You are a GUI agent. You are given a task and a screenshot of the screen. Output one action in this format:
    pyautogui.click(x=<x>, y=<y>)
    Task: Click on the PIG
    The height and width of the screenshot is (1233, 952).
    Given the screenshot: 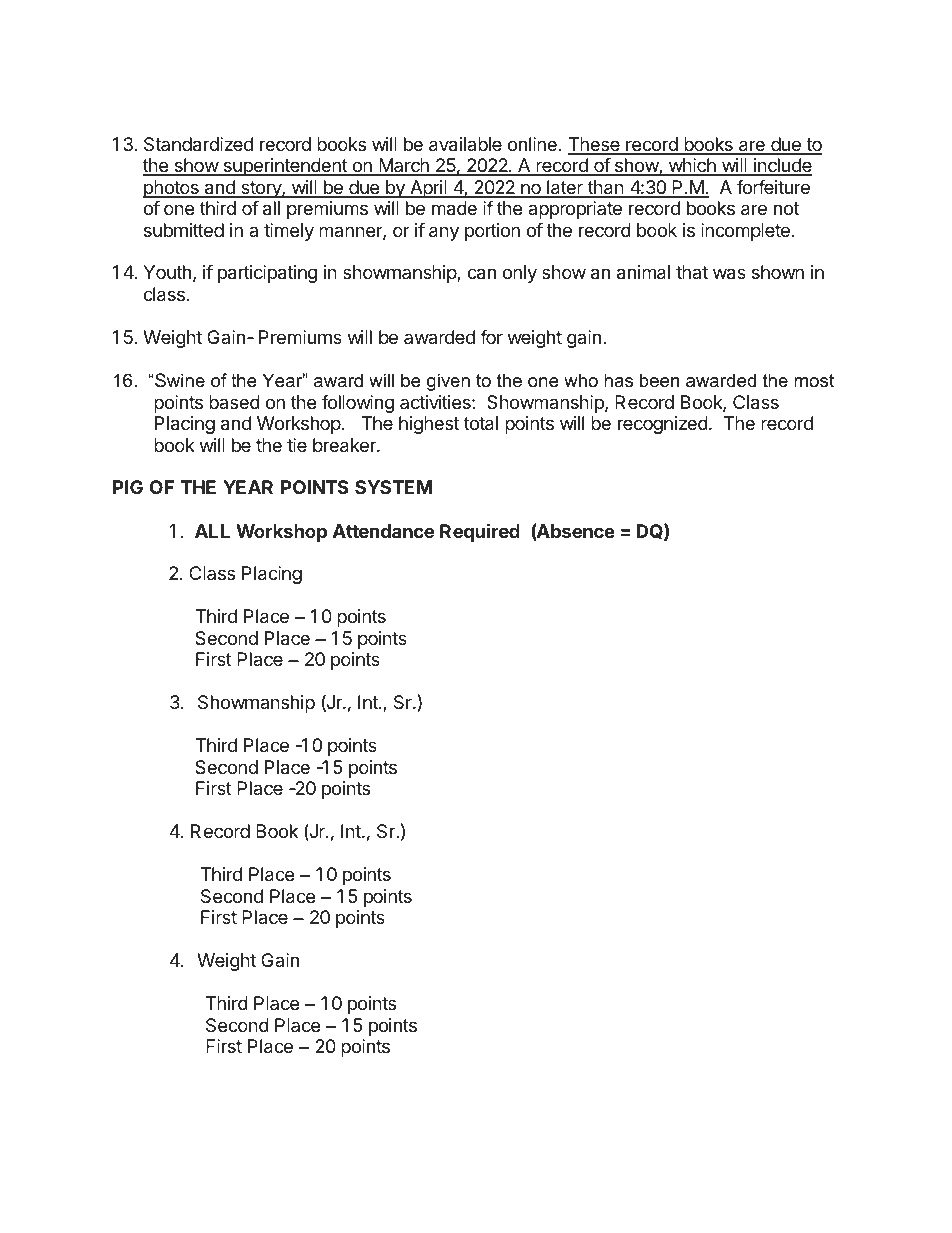 What is the action you would take?
    pyautogui.click(x=128, y=487)
